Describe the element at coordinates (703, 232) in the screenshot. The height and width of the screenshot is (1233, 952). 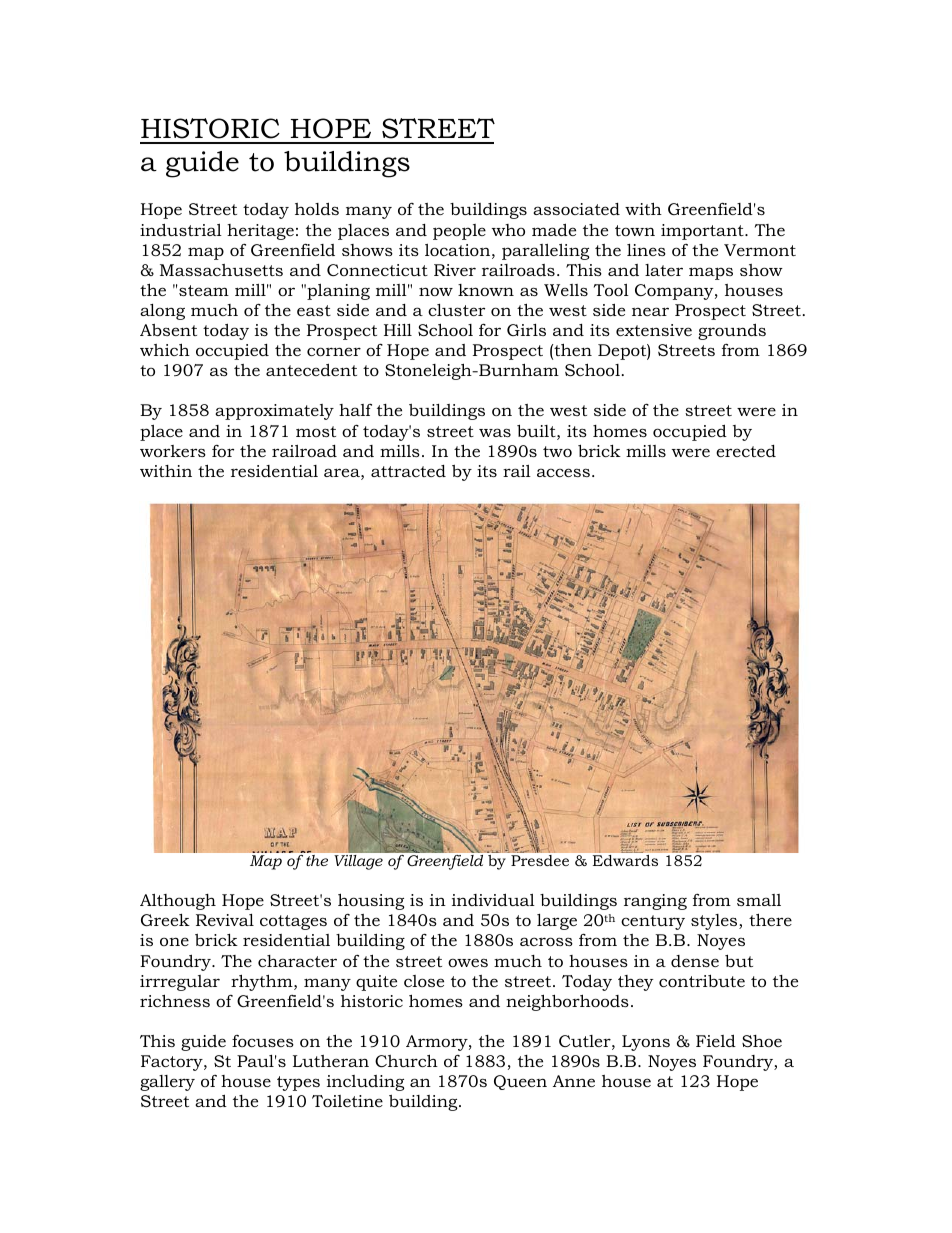
I see `important` at that location.
